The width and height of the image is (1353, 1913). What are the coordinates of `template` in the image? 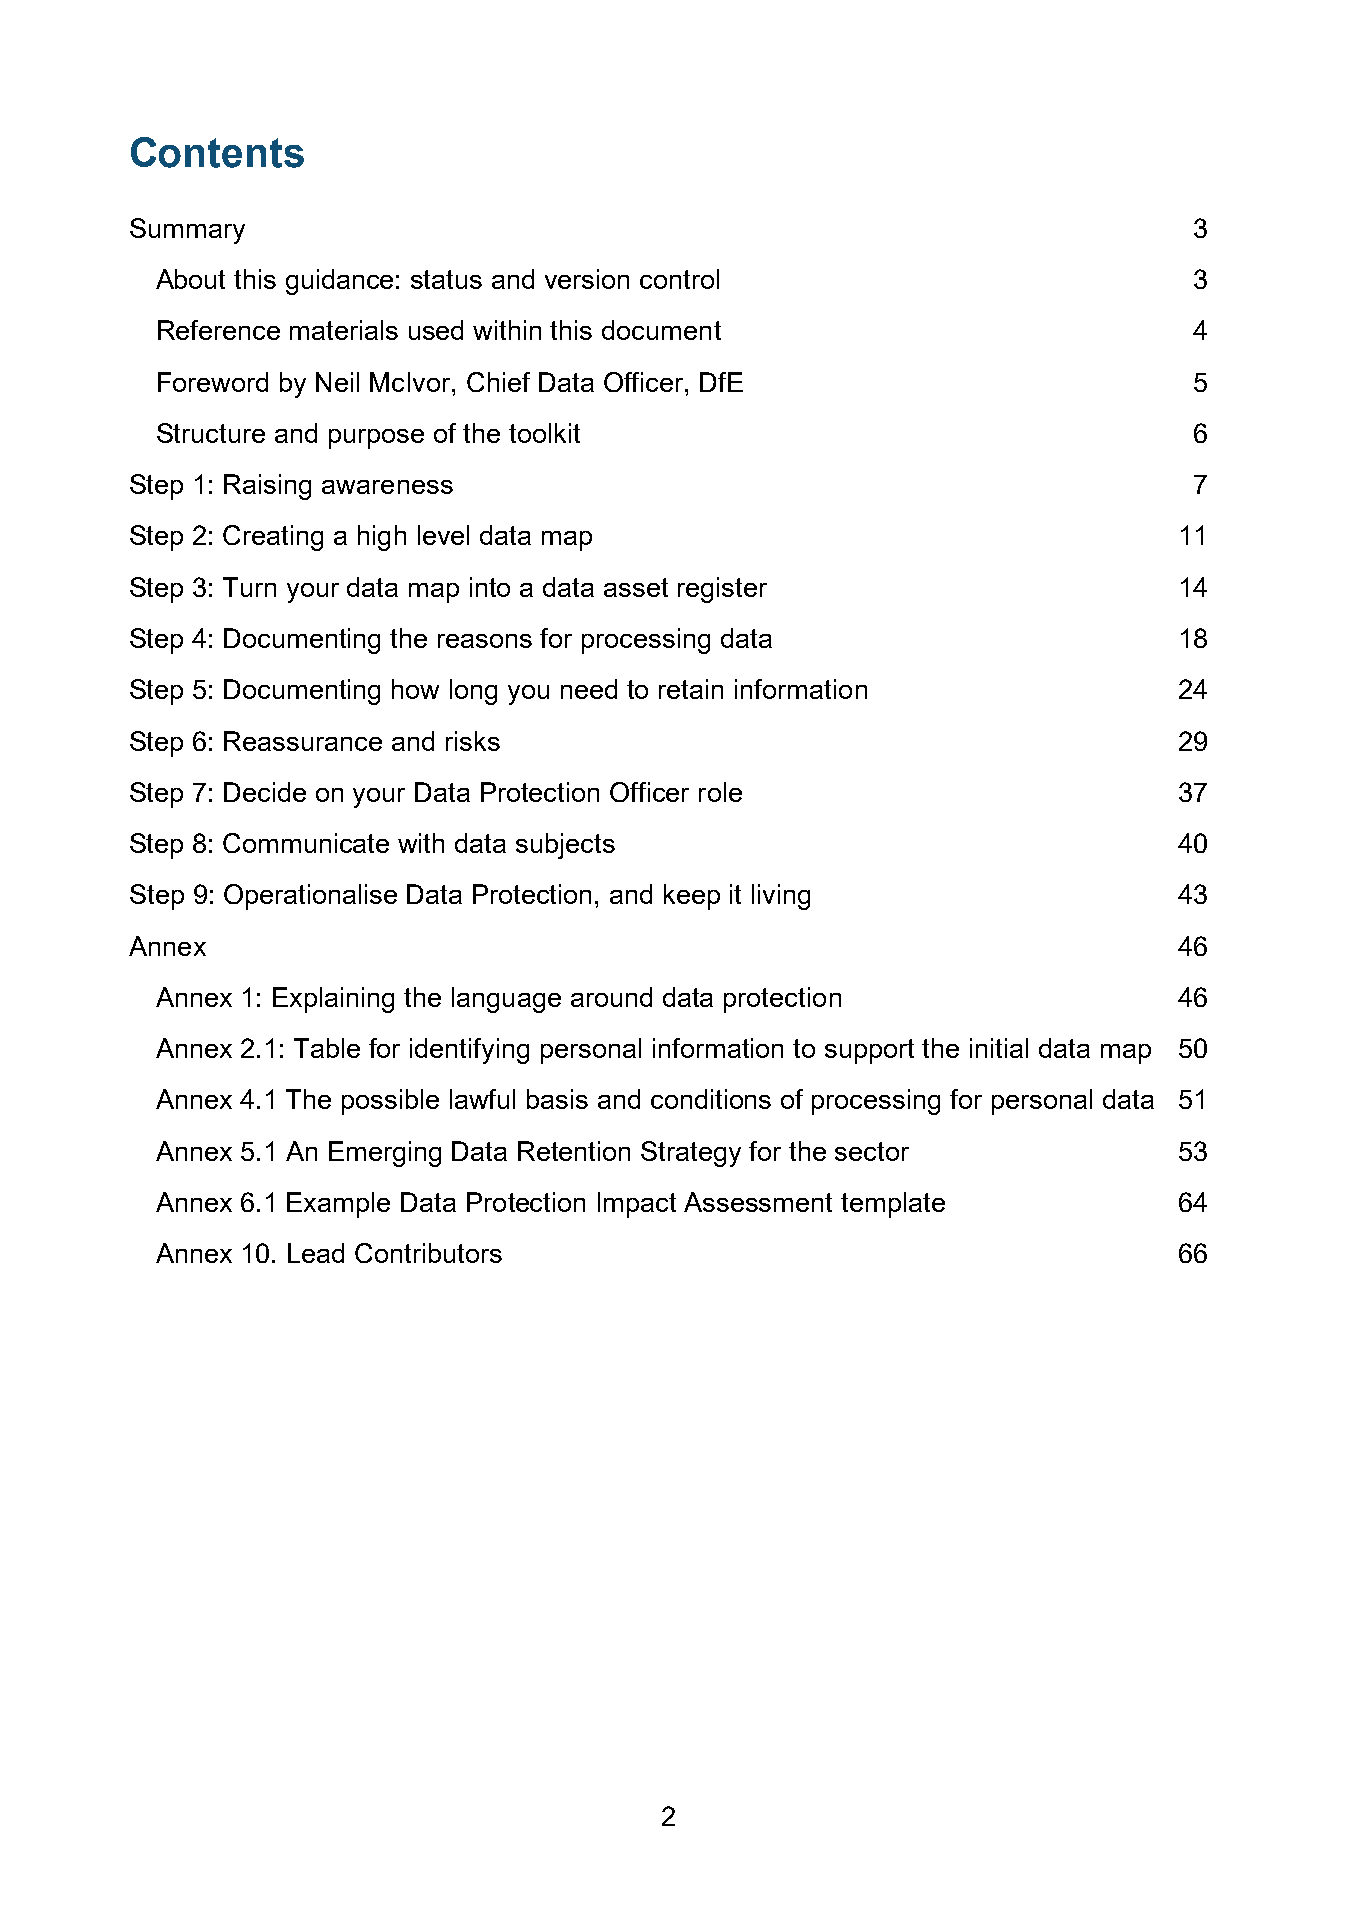 It's located at (893, 1205).
